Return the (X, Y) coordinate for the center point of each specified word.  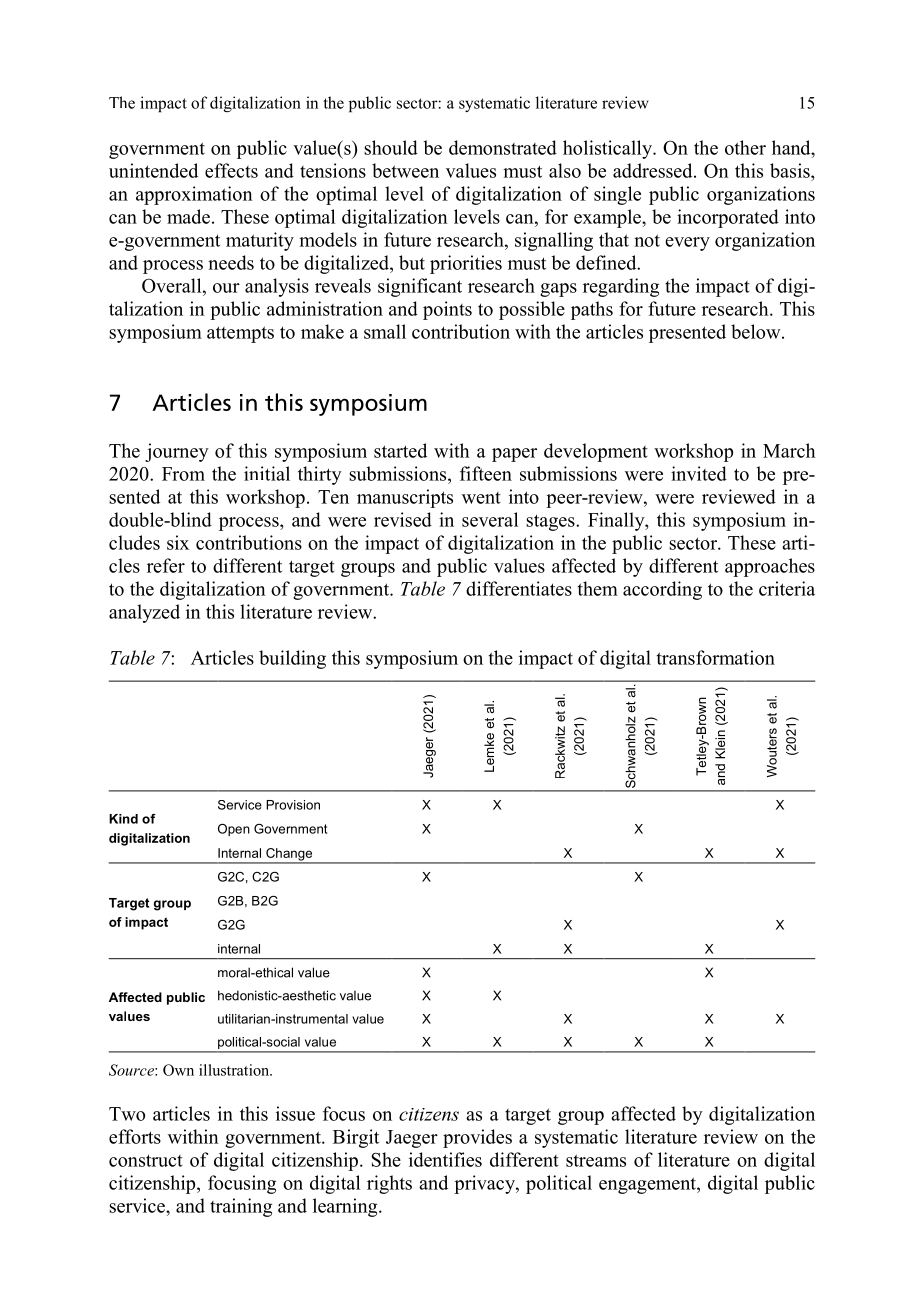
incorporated (728, 218)
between (405, 170)
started (400, 450)
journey (177, 452)
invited (699, 473)
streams (596, 1160)
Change (289, 855)
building (292, 659)
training (241, 1207)
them (598, 588)
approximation (194, 195)
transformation (716, 657)
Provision (293, 805)
